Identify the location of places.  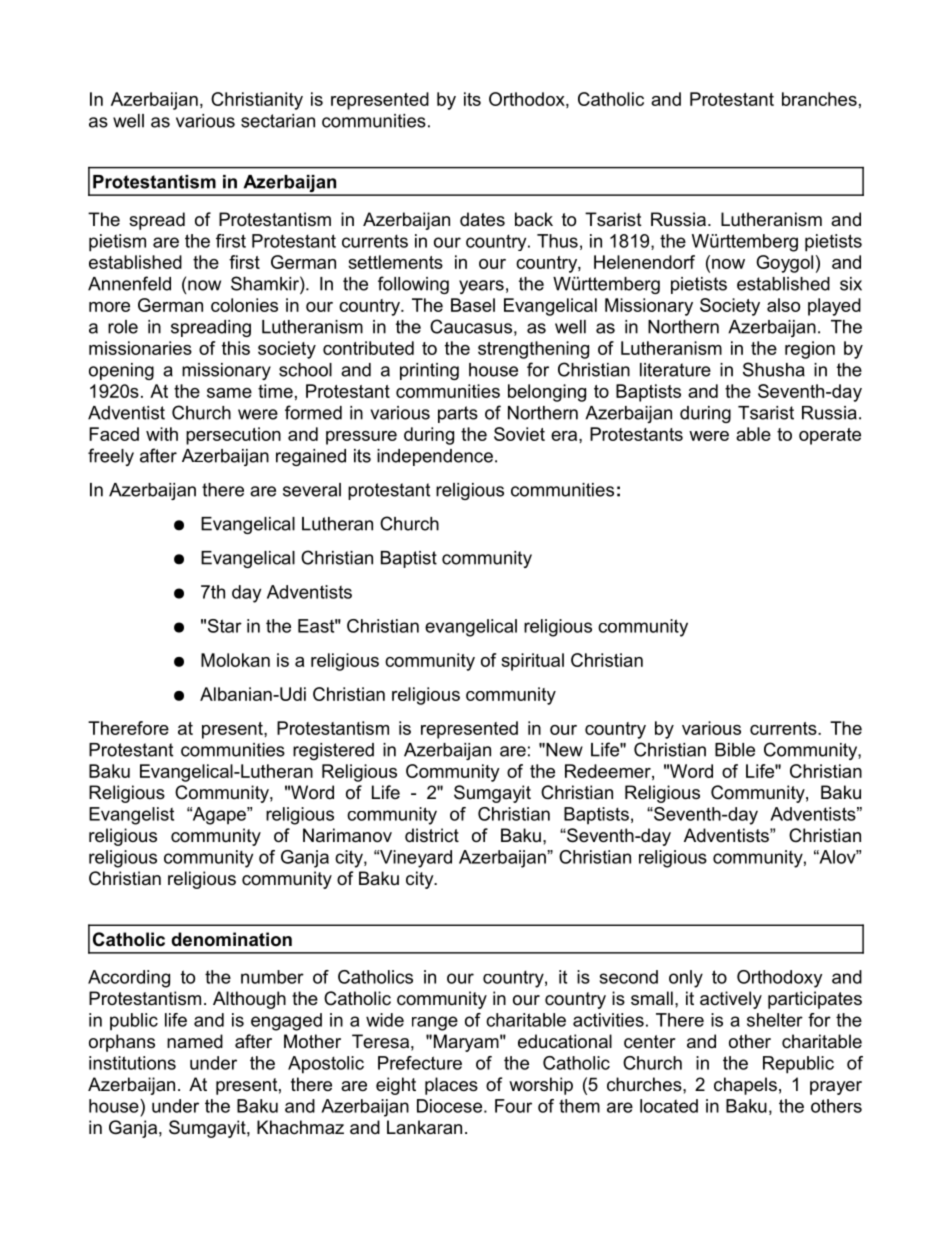
(451, 1086).
